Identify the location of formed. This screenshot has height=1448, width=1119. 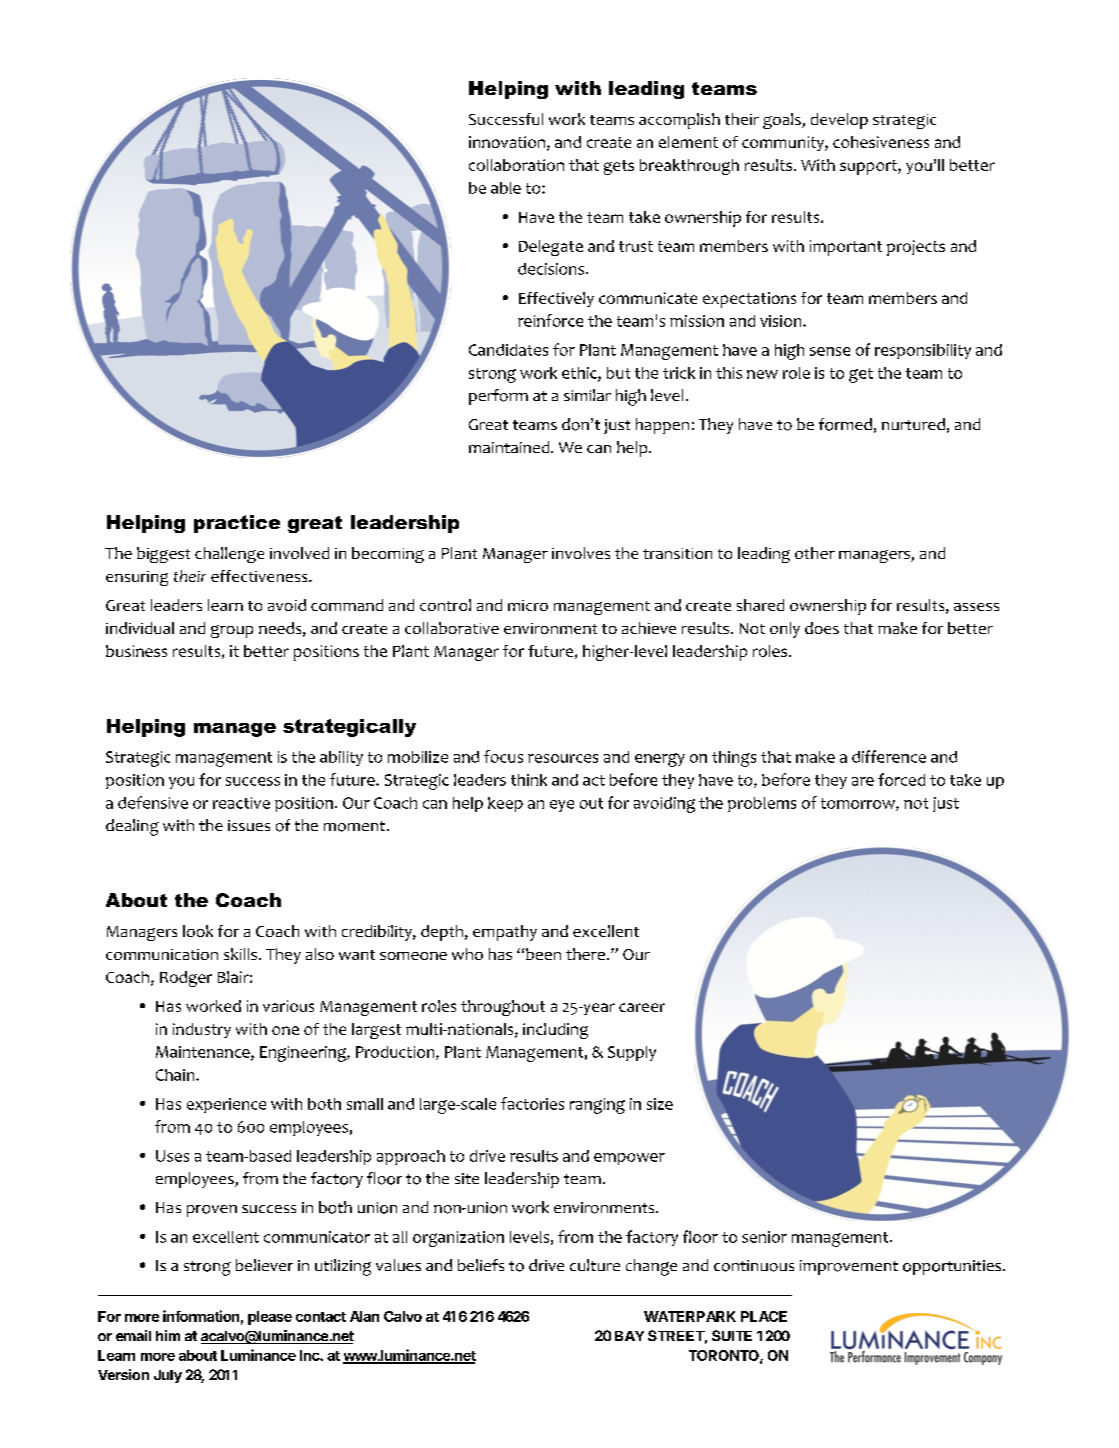
(845, 424).
